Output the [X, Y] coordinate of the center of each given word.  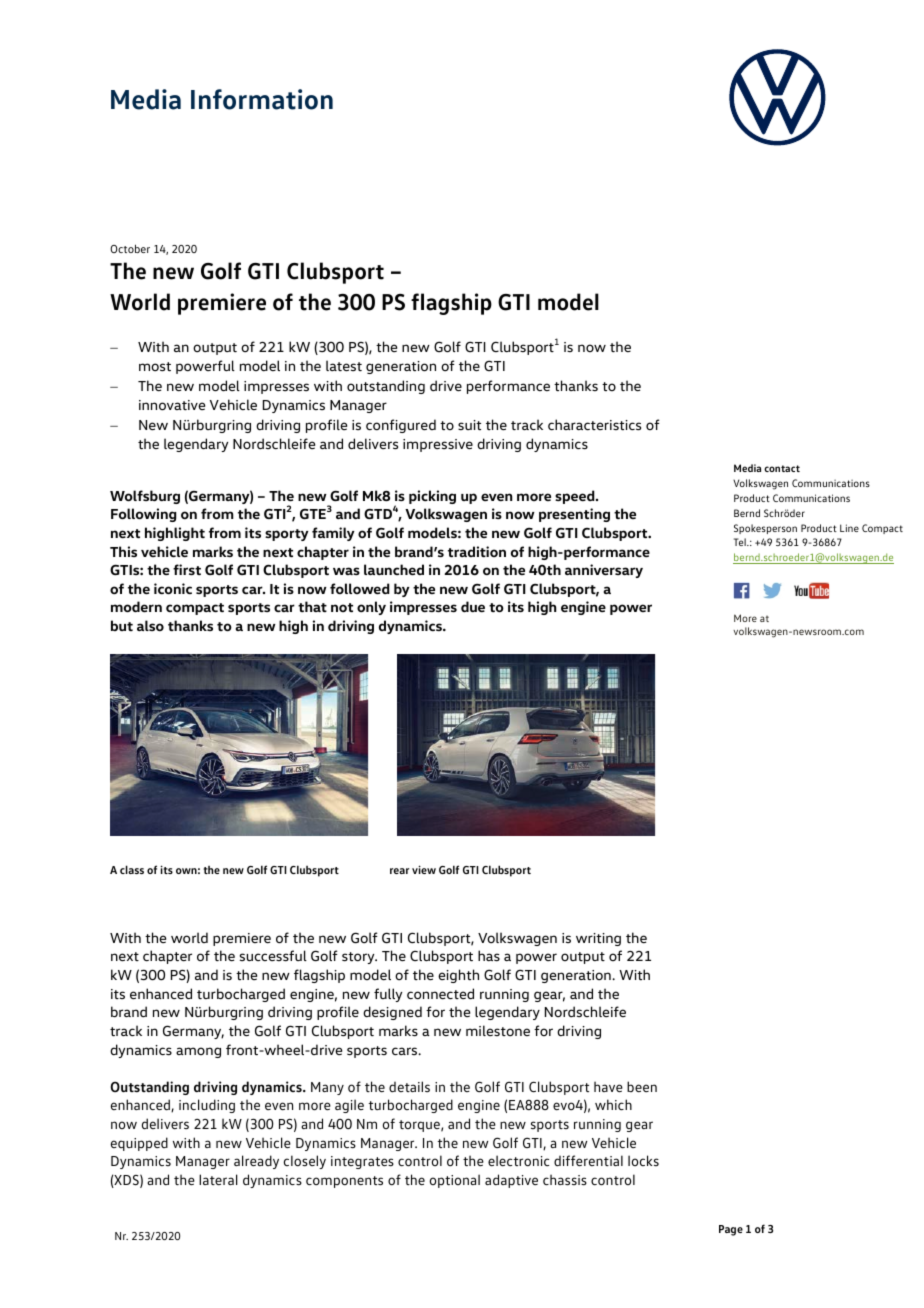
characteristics [594, 425]
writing [598, 939]
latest [344, 366]
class [132, 869]
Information [262, 99]
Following [143, 515]
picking [432, 497]
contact [782, 468]
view [424, 869]
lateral [218, 1179]
